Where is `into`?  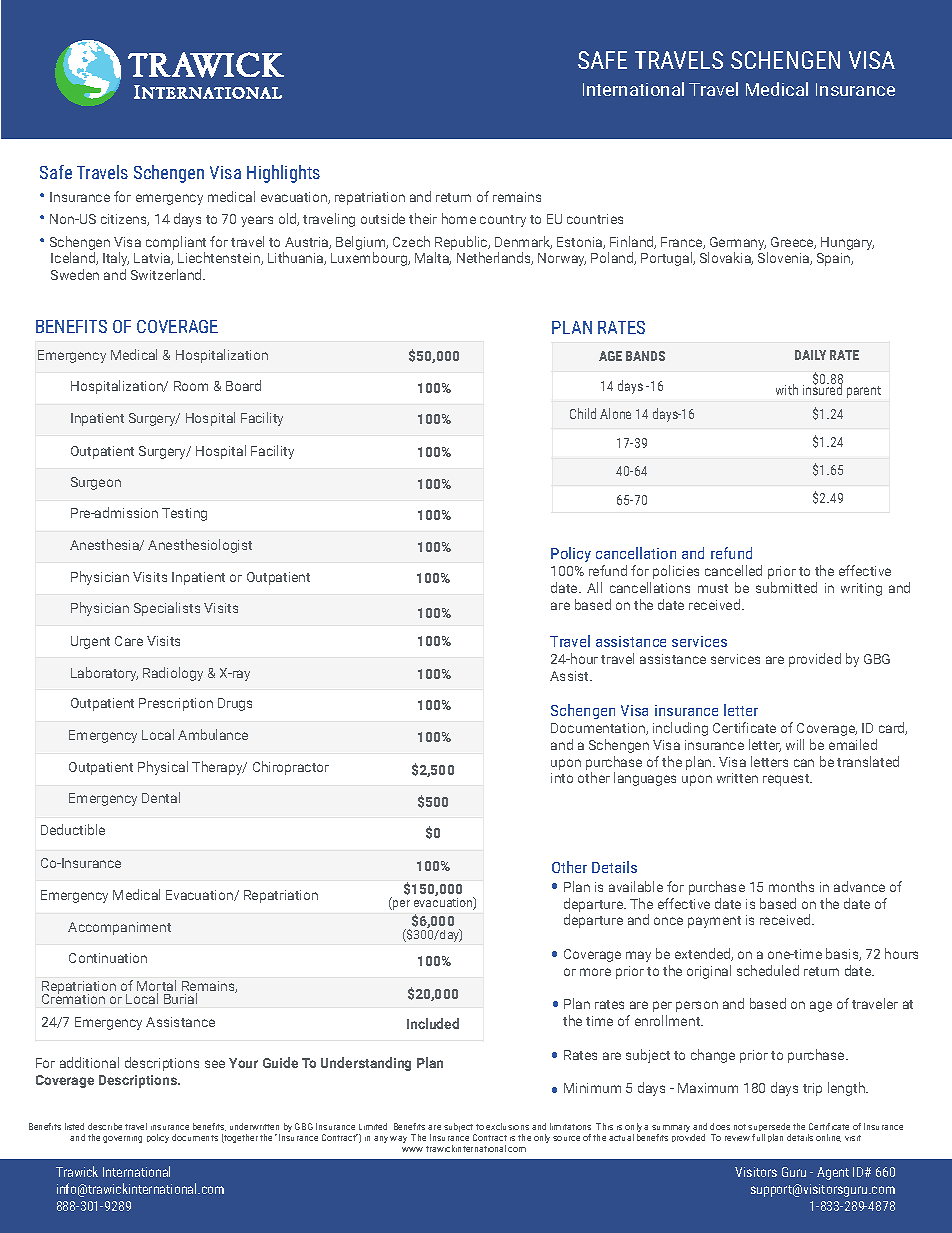 into is located at coordinates (562, 778).
